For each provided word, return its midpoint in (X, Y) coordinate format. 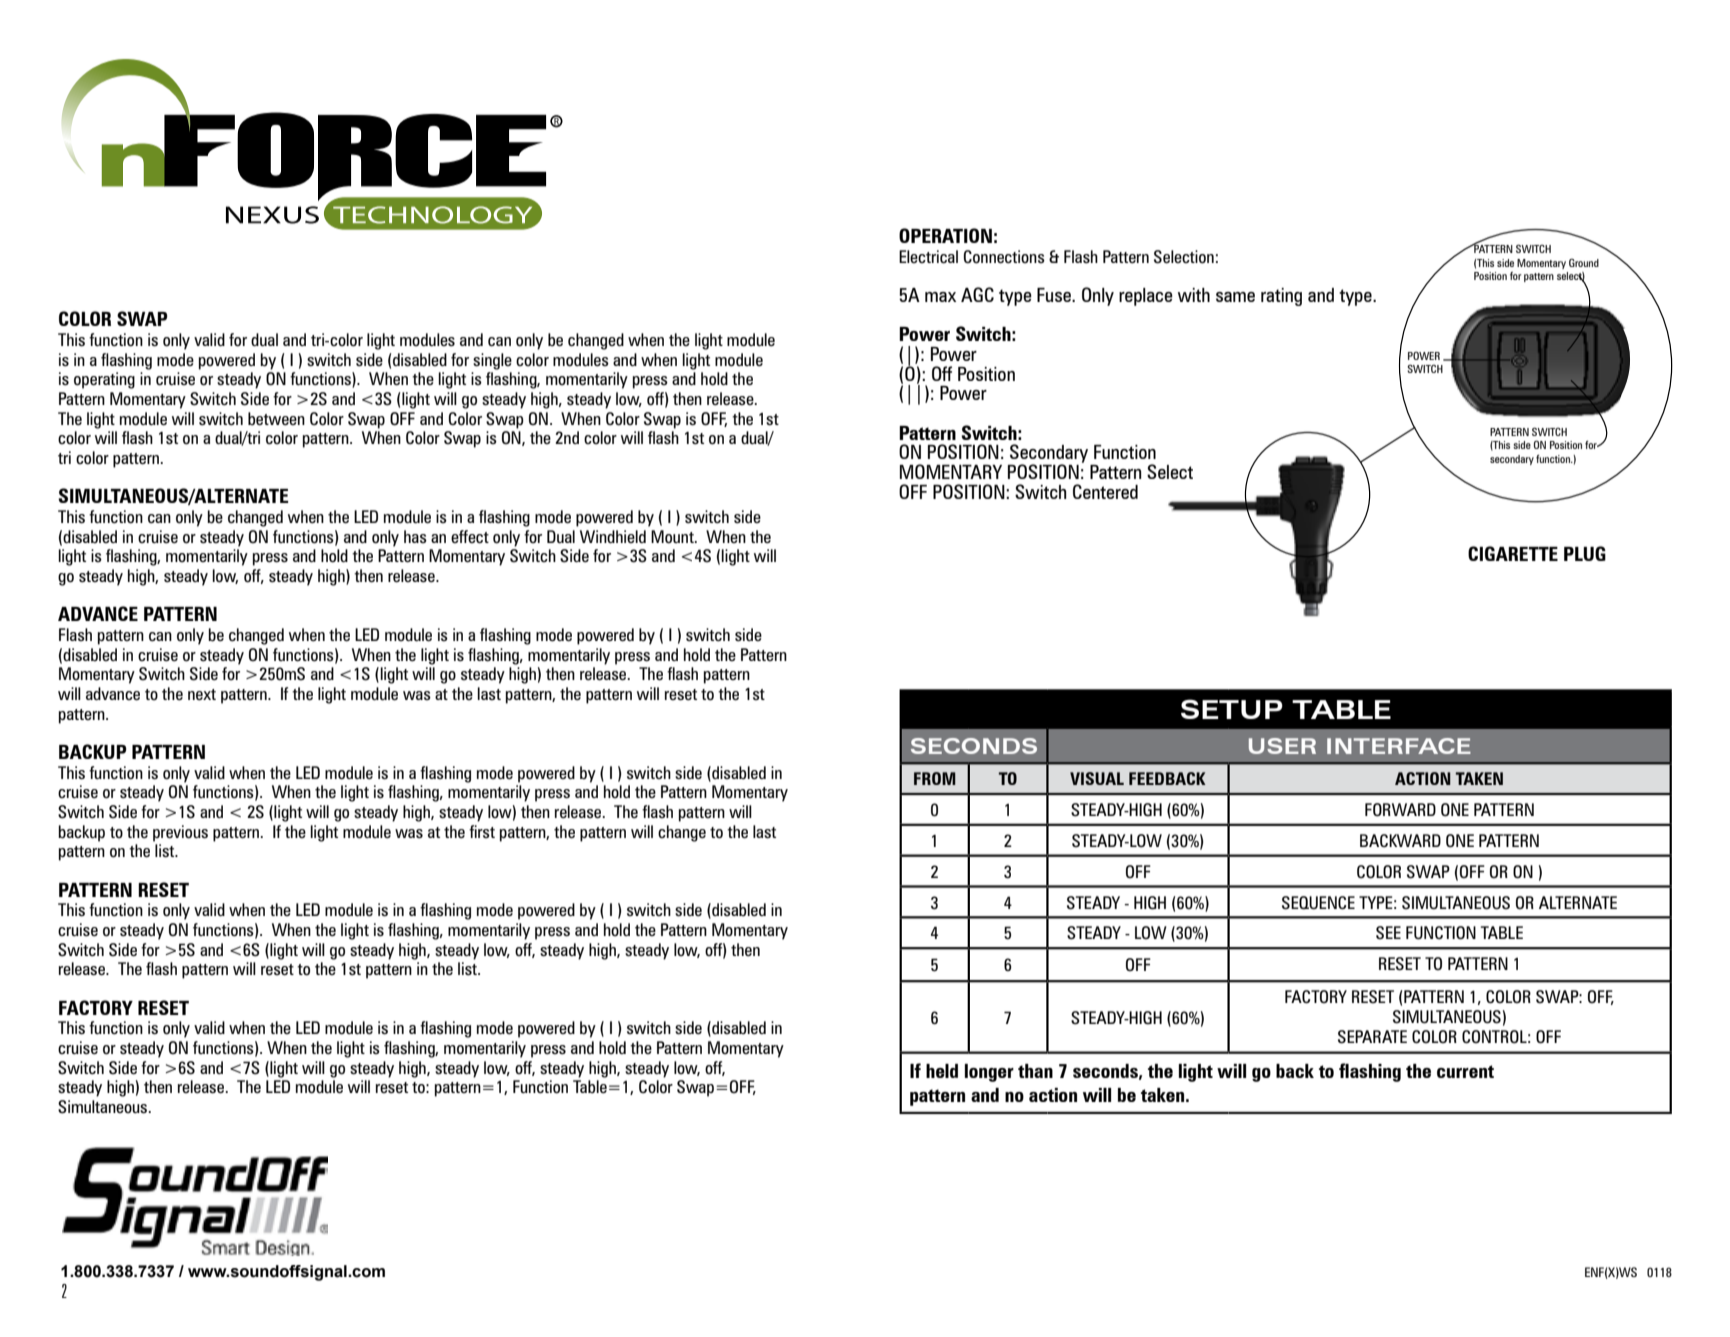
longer (989, 1073)
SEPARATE (1372, 1037)
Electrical (928, 256)
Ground (1584, 263)
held (942, 1071)
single (492, 361)
